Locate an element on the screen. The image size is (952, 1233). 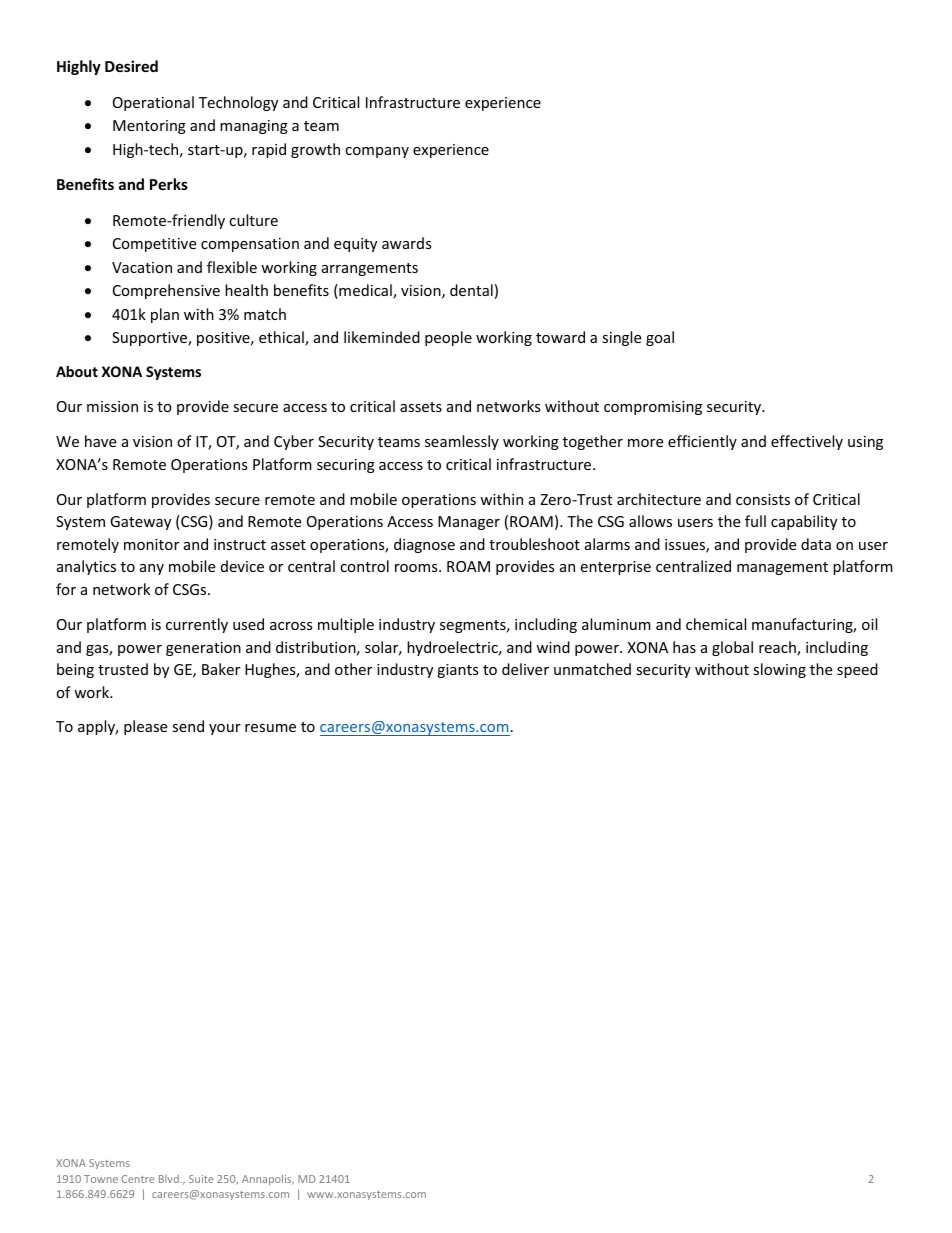
people is located at coordinates (448, 338).
